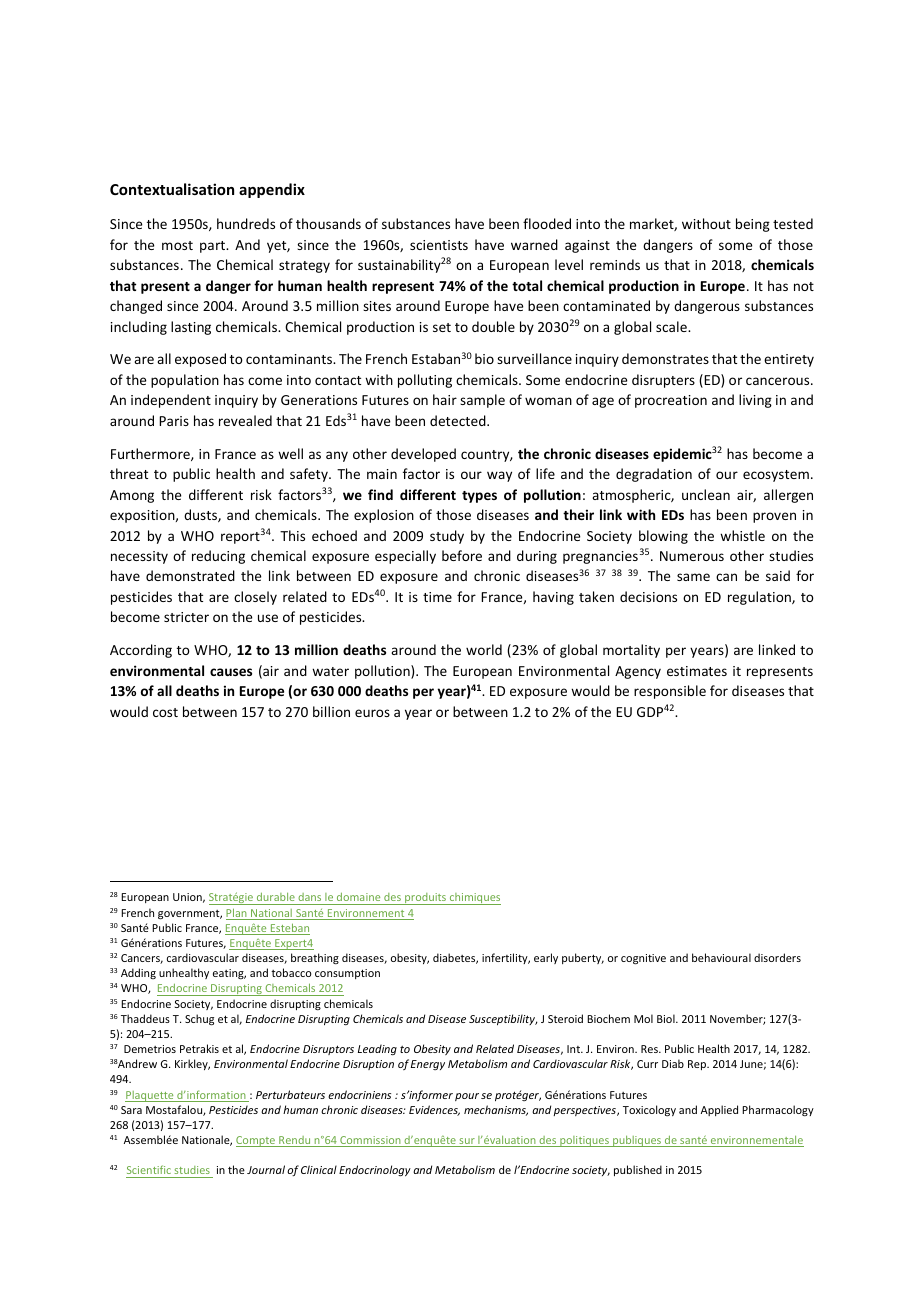 The width and height of the document is (924, 1307). I want to click on hundreds, so click(246, 223).
